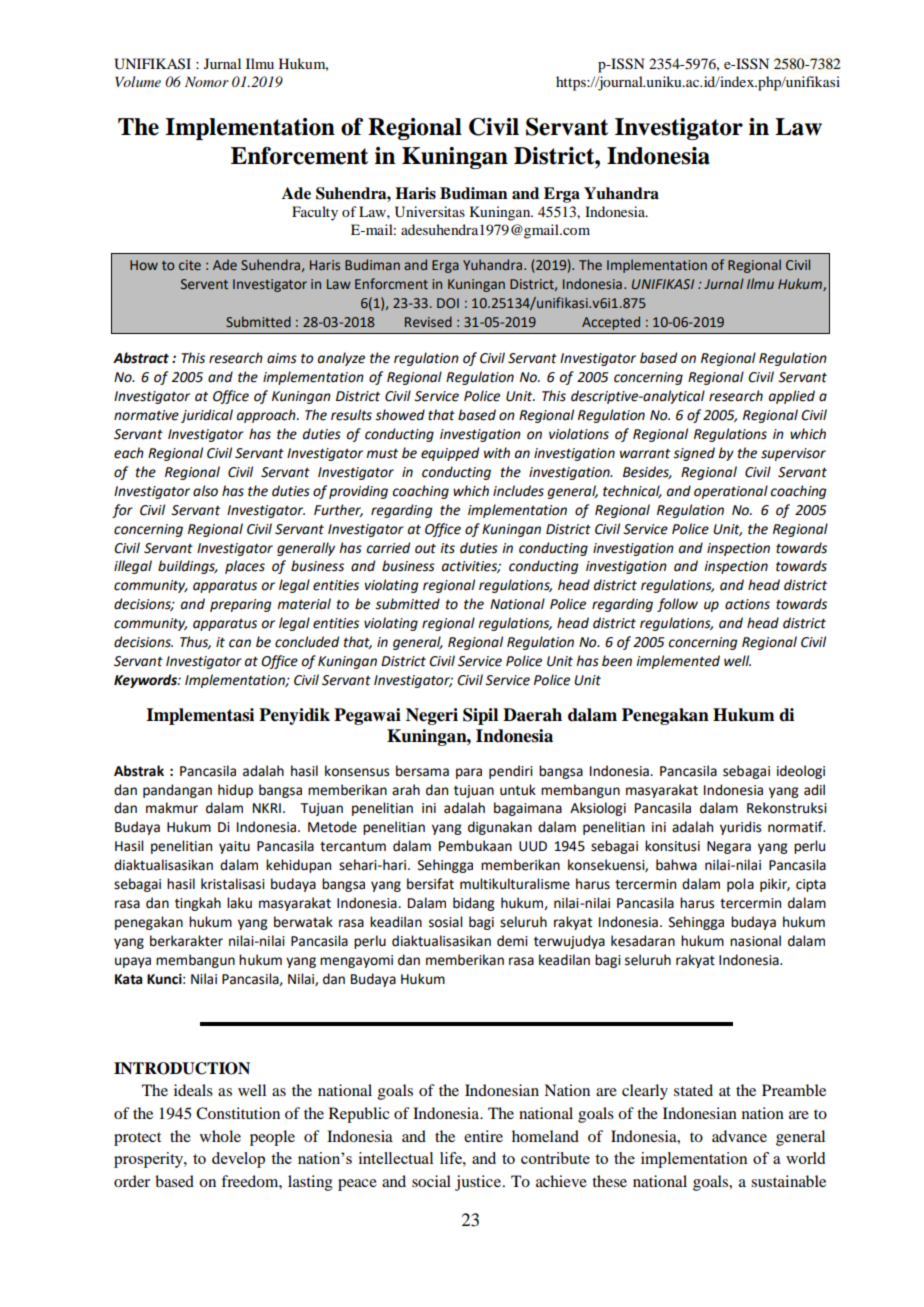 The width and height of the screenshot is (924, 1307). What do you see at coordinates (146, 681) in the screenshot?
I see `Keywords` at bounding box center [146, 681].
